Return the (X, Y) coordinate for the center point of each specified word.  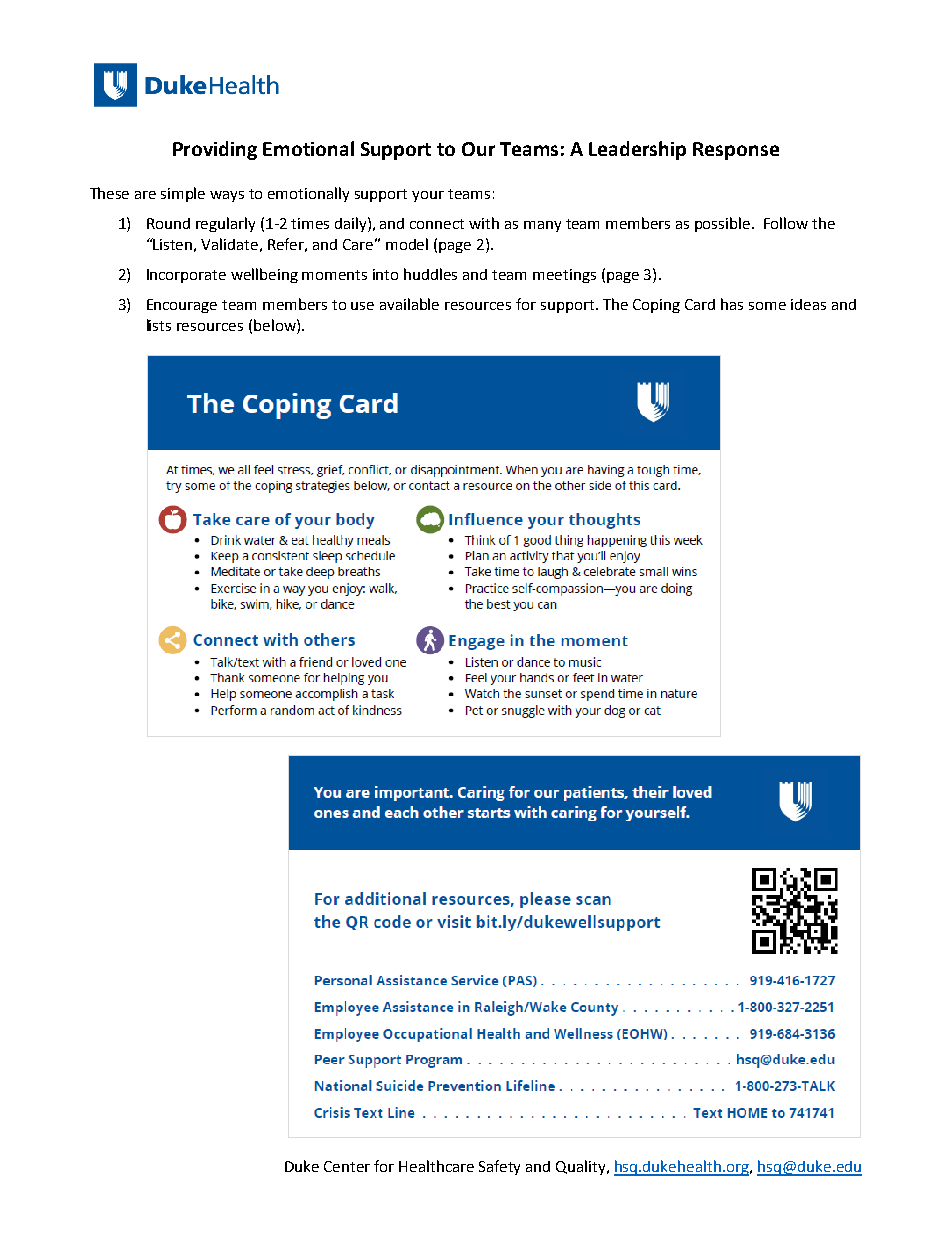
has (732, 304)
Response (736, 151)
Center (347, 1166)
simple (183, 194)
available (409, 304)
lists (159, 325)
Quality (582, 1167)
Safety (499, 1167)
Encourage (182, 306)
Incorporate (186, 276)
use (362, 306)
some (767, 306)
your (428, 196)
